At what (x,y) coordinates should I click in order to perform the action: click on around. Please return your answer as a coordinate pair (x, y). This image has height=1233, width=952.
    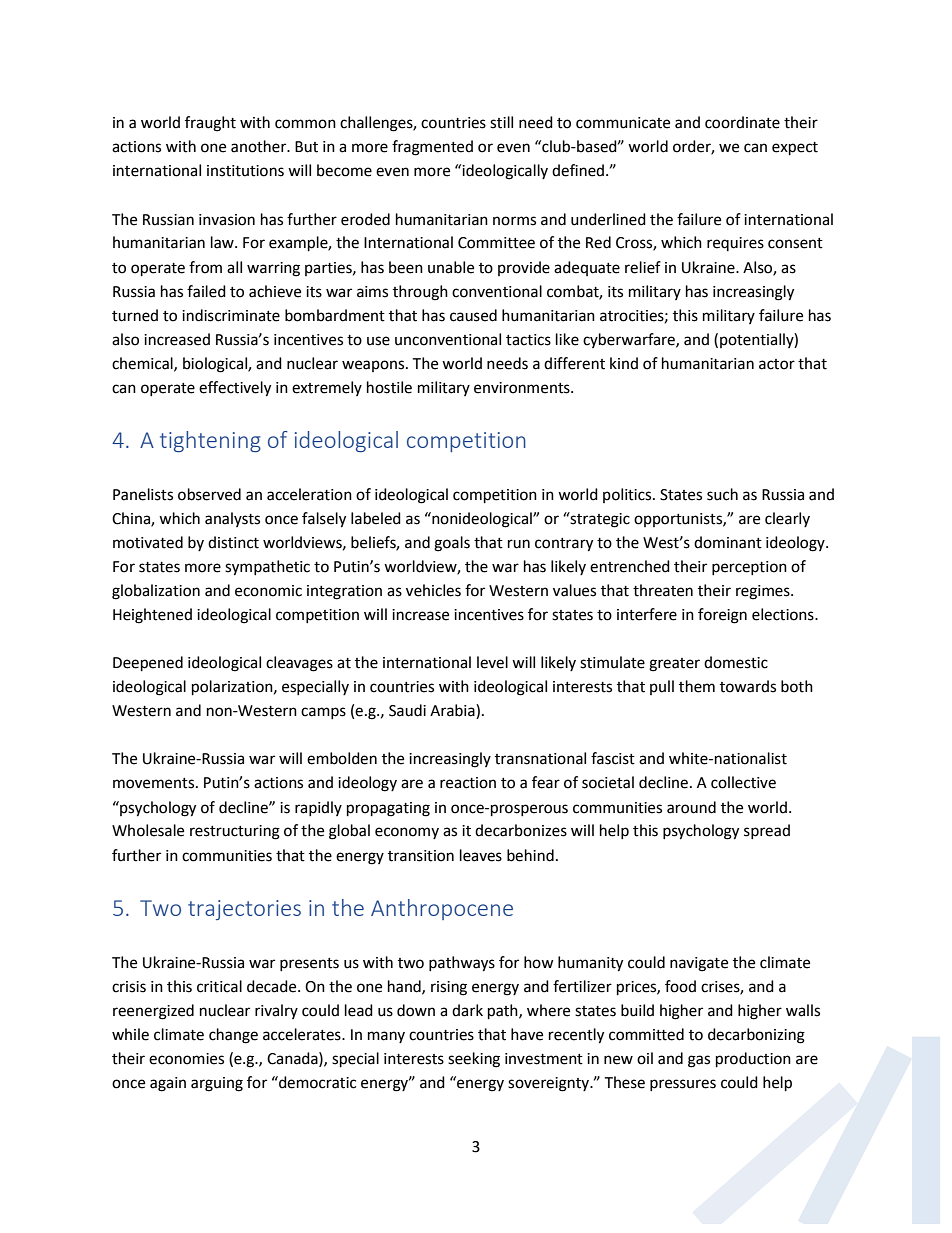
    Looking at the image, I should click on (691, 807).
